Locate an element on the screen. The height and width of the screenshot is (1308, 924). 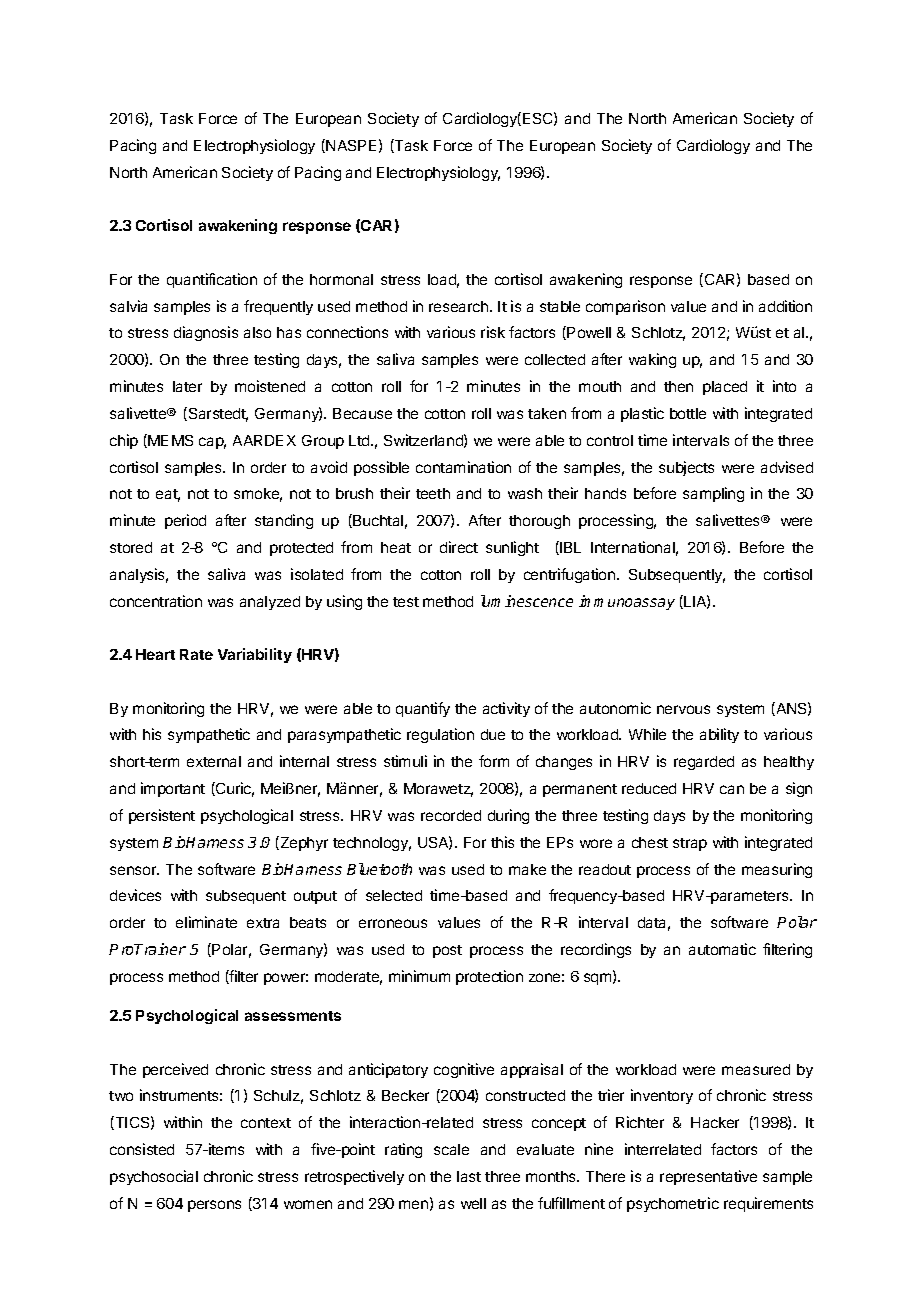
persons is located at coordinates (214, 1206).
